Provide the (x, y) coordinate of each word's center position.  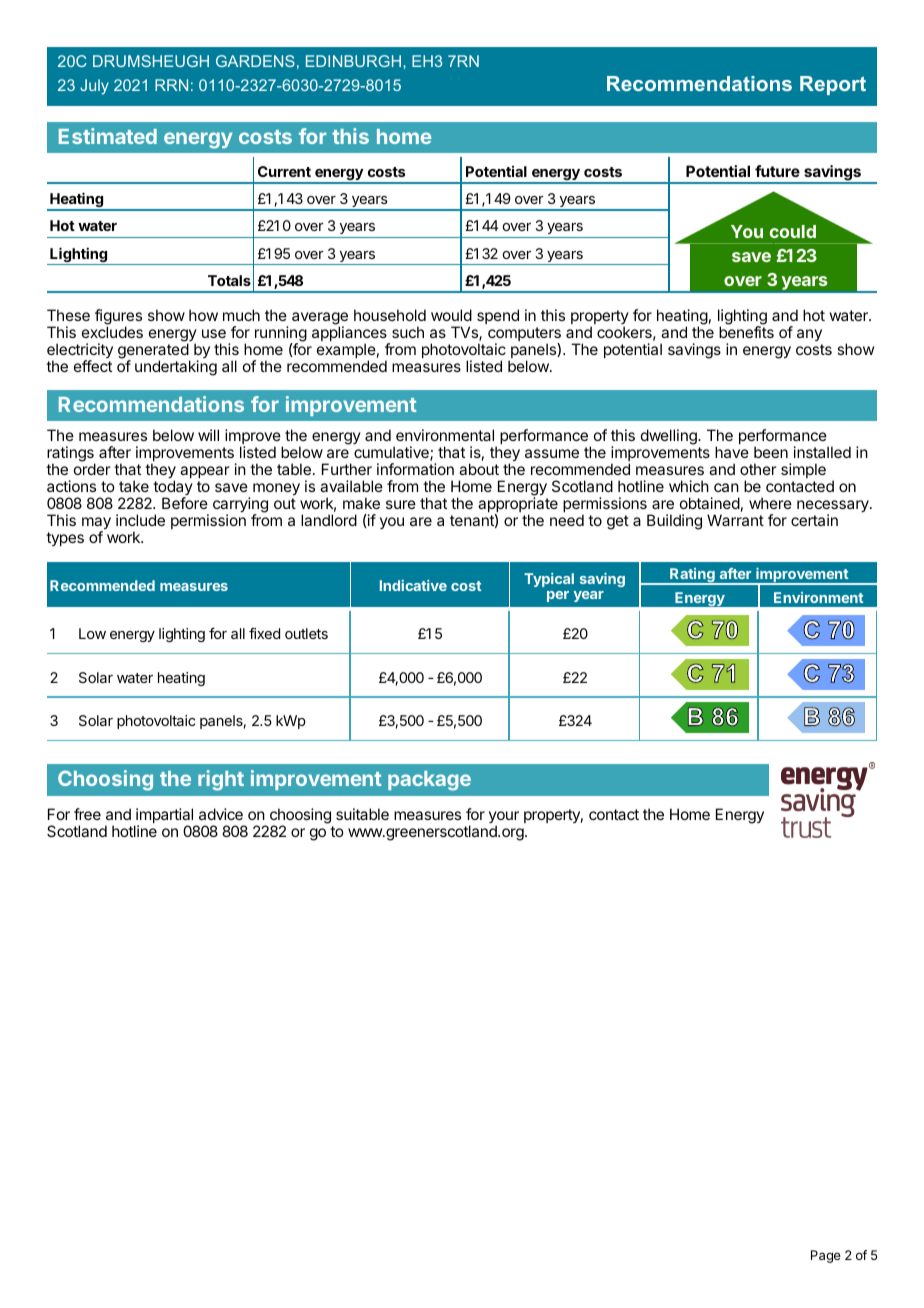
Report (833, 85)
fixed (264, 633)
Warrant (735, 520)
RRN (171, 85)
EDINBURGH (353, 61)
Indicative (413, 585)
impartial (165, 817)
